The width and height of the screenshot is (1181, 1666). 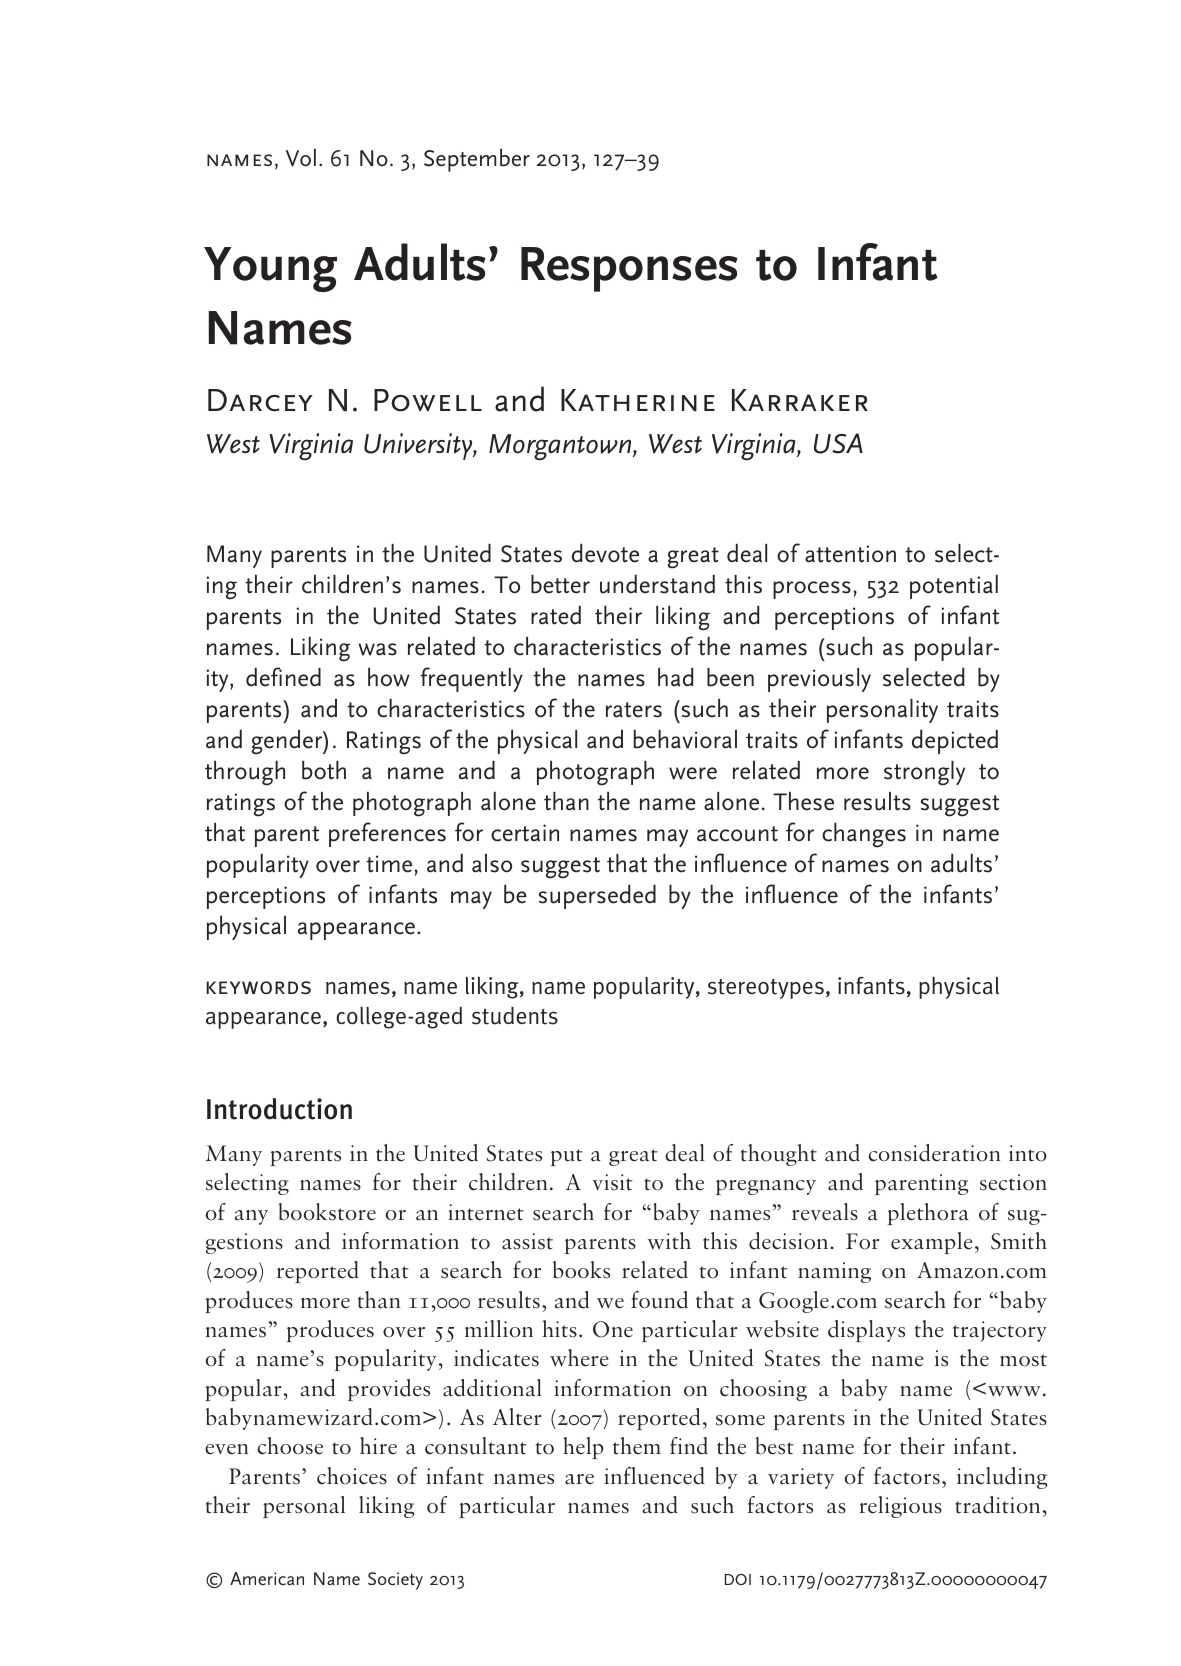 I want to click on American, so click(x=267, y=1578).
